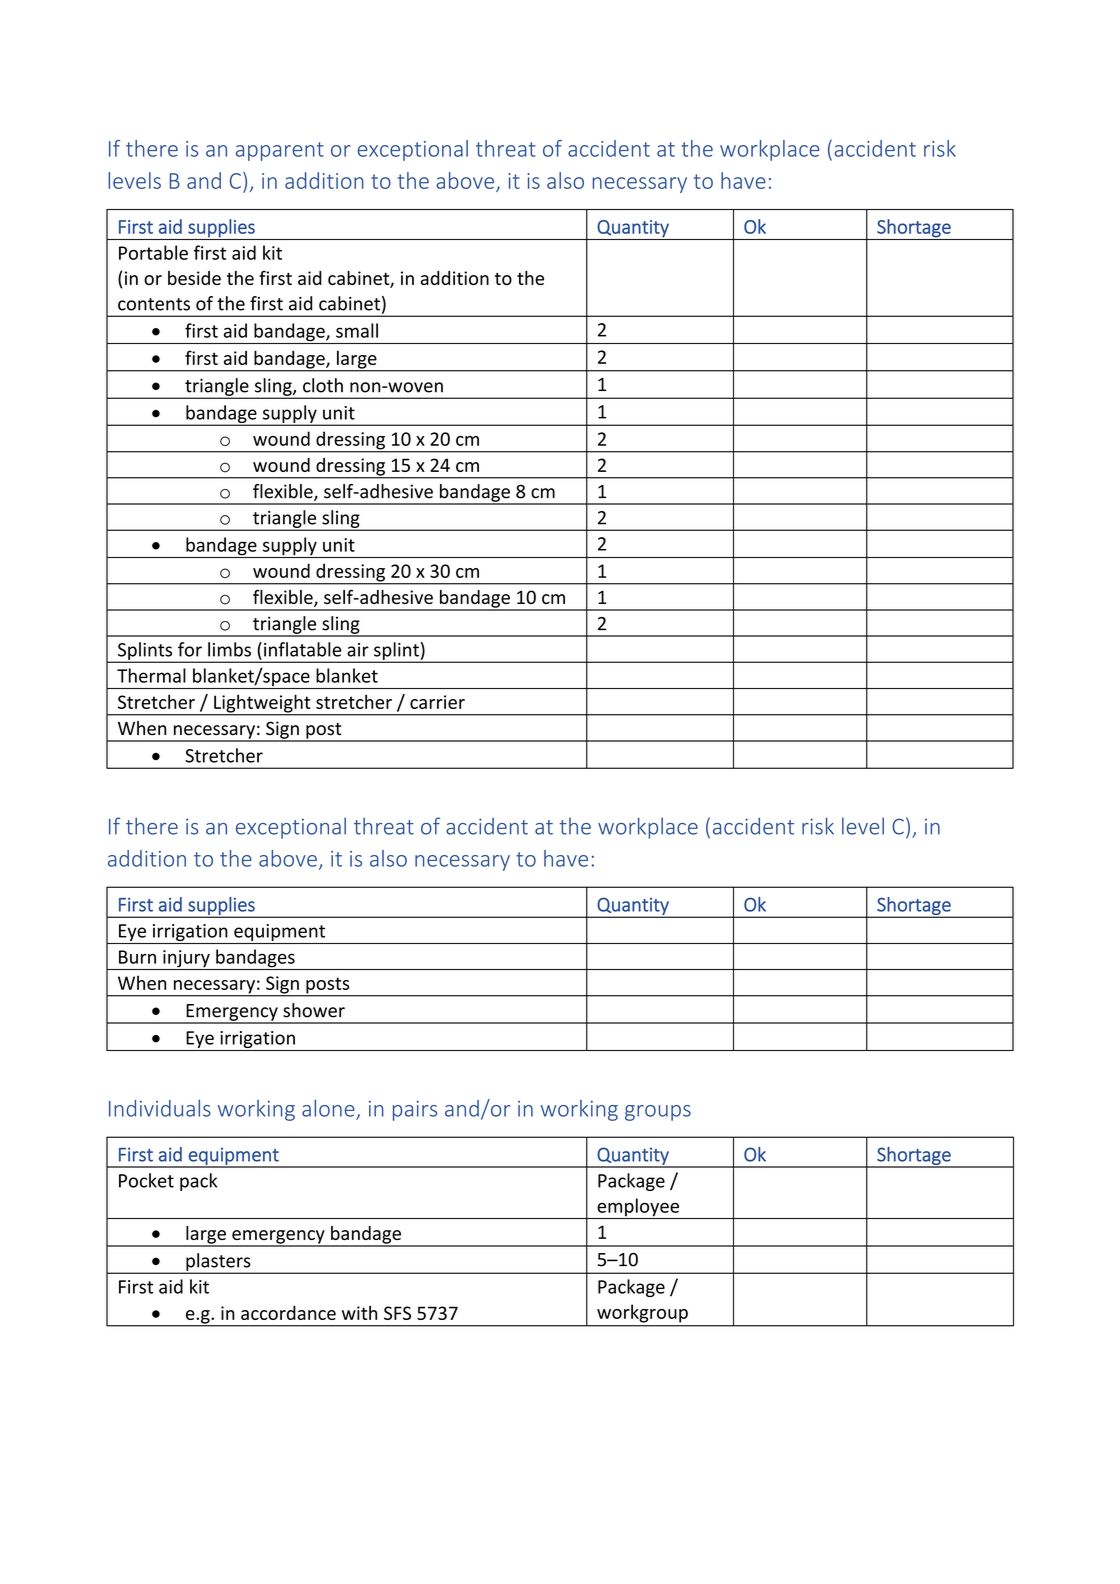  Describe the element at coordinates (288, 1313) in the screenshot. I see `accordance` at that location.
